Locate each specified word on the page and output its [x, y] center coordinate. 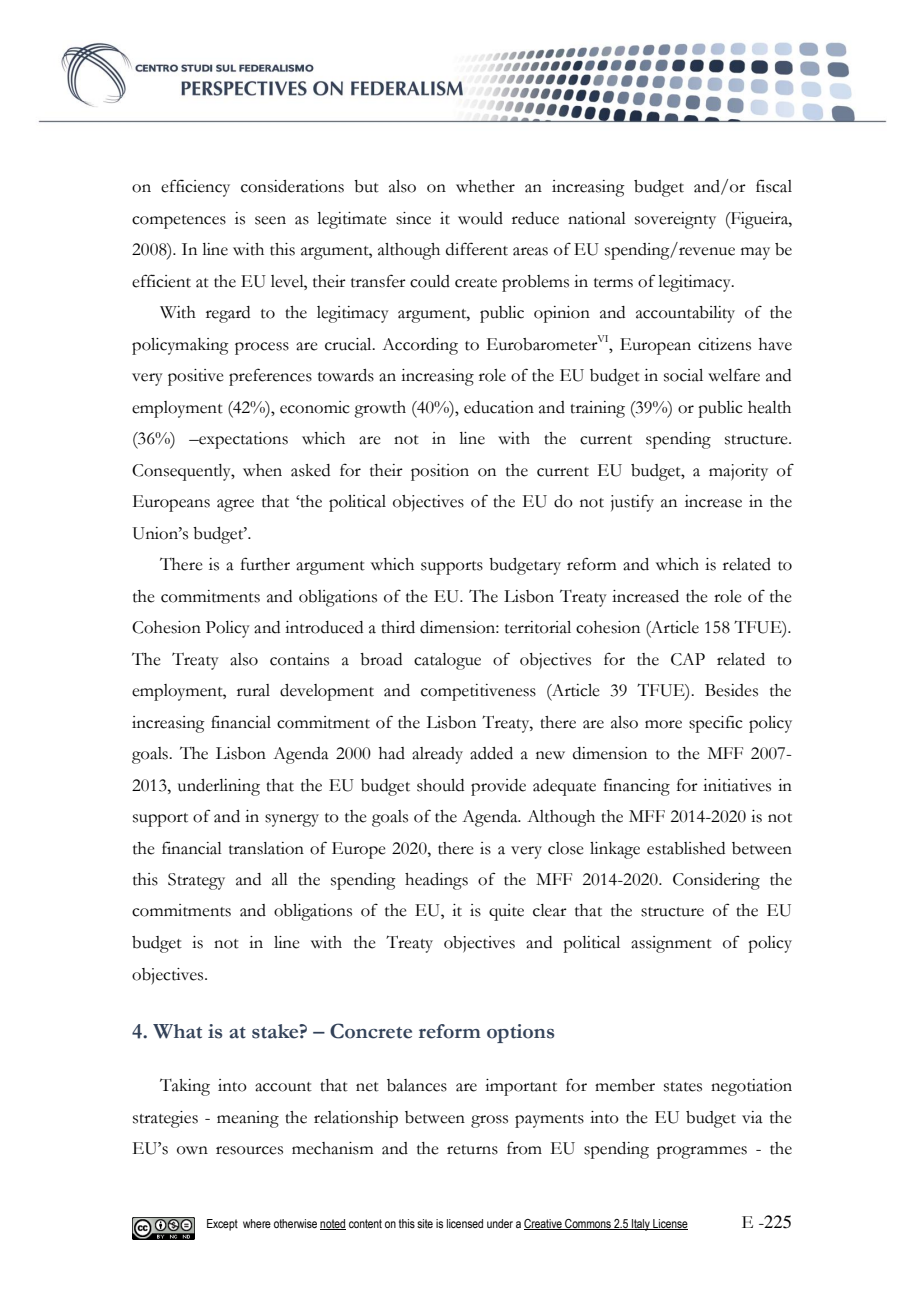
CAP [688, 659]
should [440, 785]
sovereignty [675, 220]
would [480, 218]
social [683, 375]
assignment [671, 944]
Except [222, 1225]
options [520, 1033]
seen [270, 220]
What [177, 1031]
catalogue [447, 661]
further [265, 564]
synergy [292, 820]
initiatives [737, 785]
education [499, 407]
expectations [242, 440]
